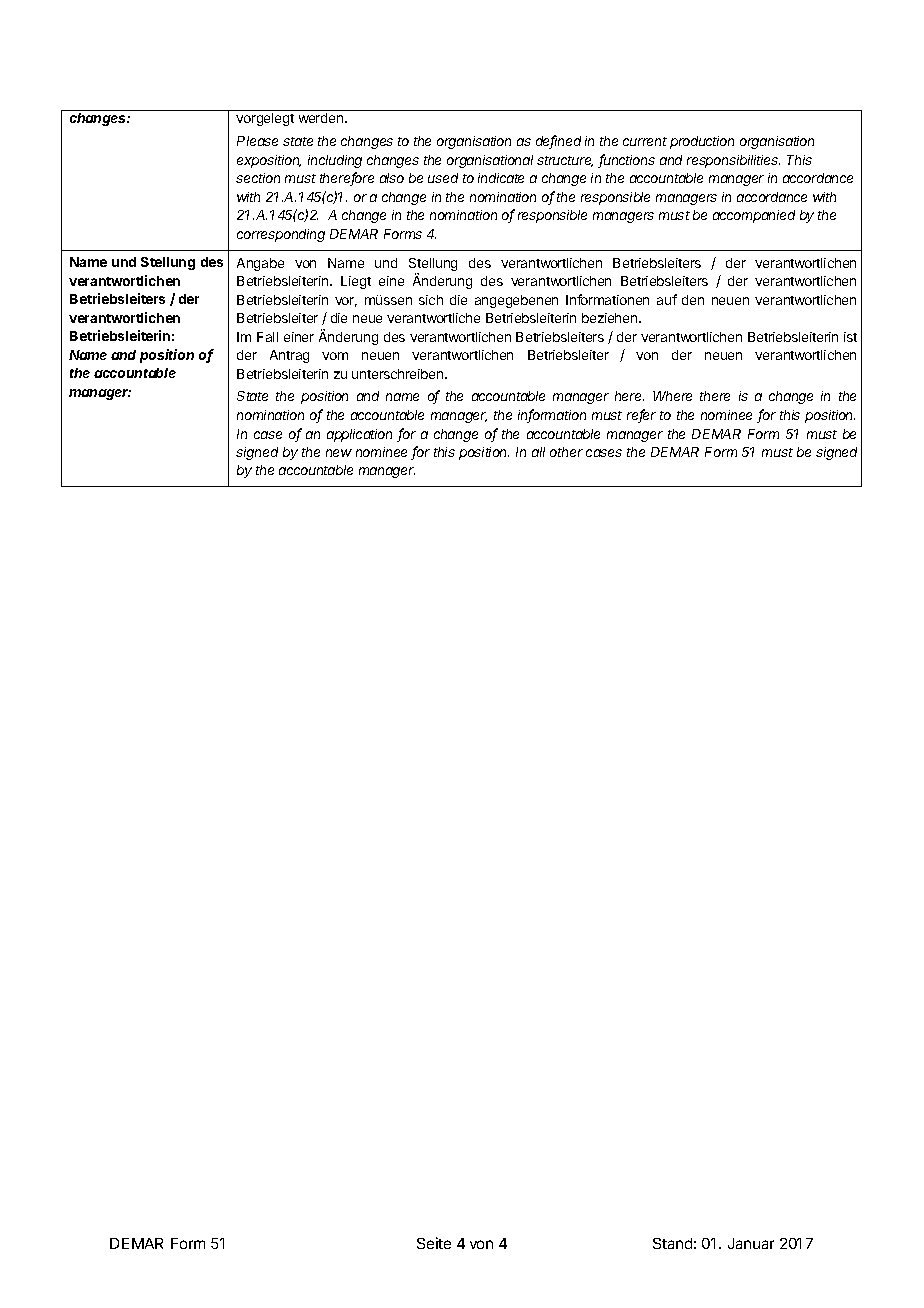  What do you see at coordinates (641, 416) in the screenshot?
I see `refer` at bounding box center [641, 416].
